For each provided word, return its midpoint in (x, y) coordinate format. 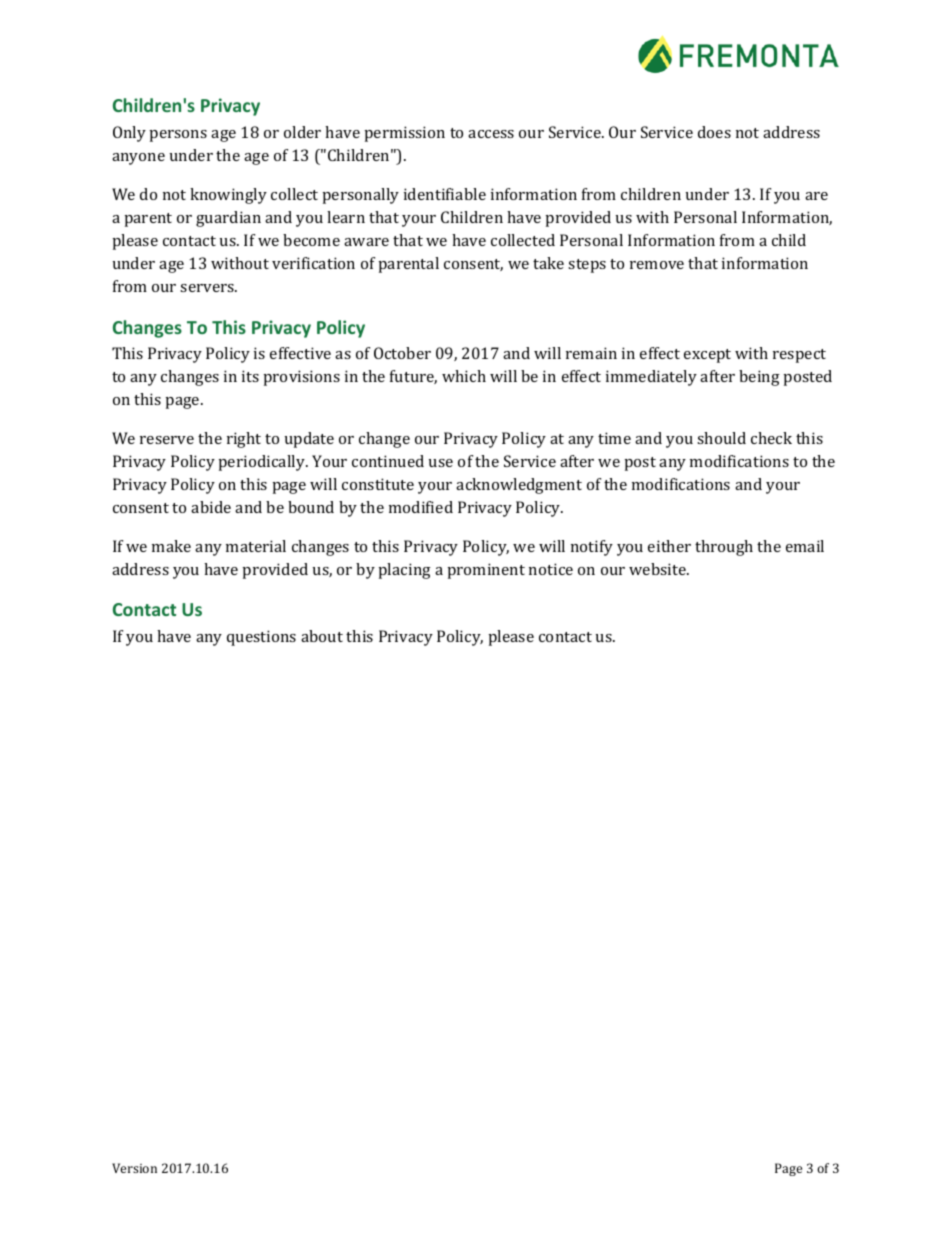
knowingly (228, 196)
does (714, 132)
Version (134, 1168)
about (322, 636)
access (491, 134)
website (658, 569)
